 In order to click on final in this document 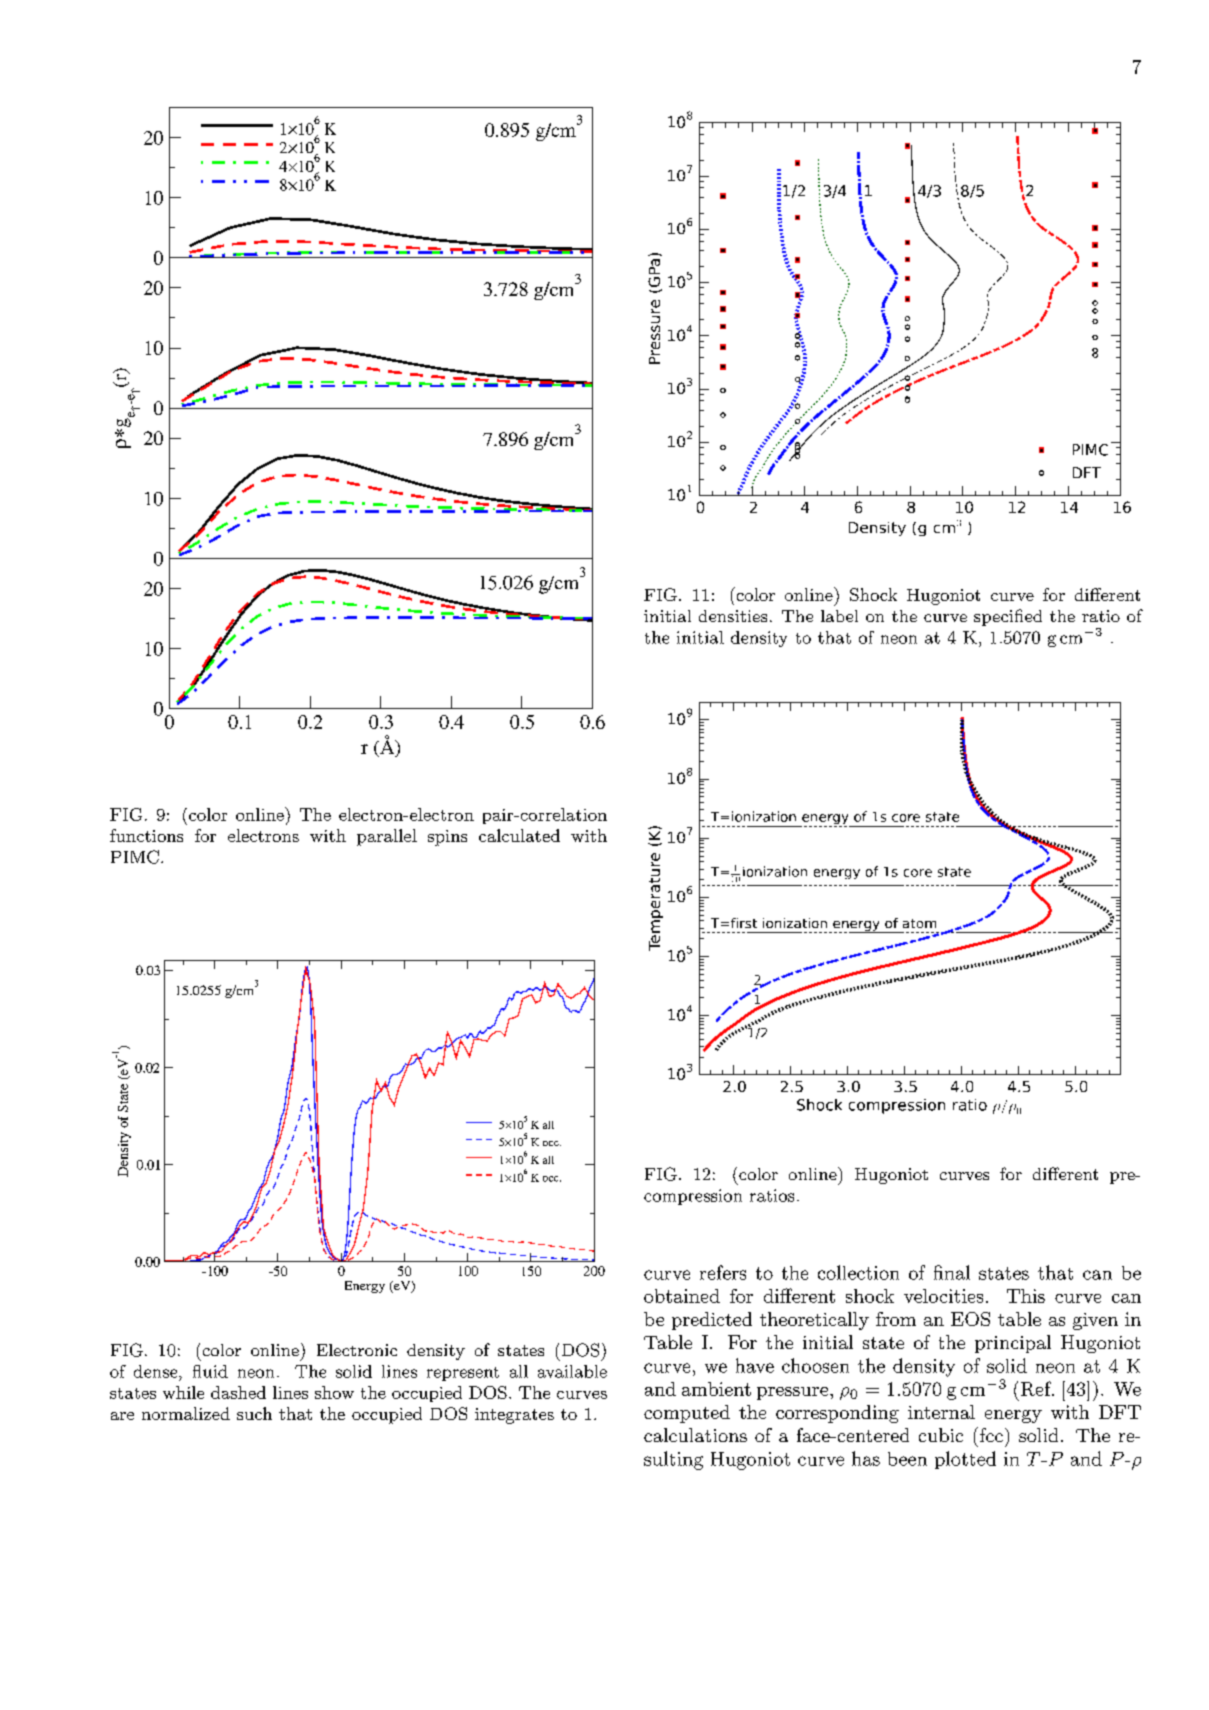, I will do `click(952, 1272)`.
